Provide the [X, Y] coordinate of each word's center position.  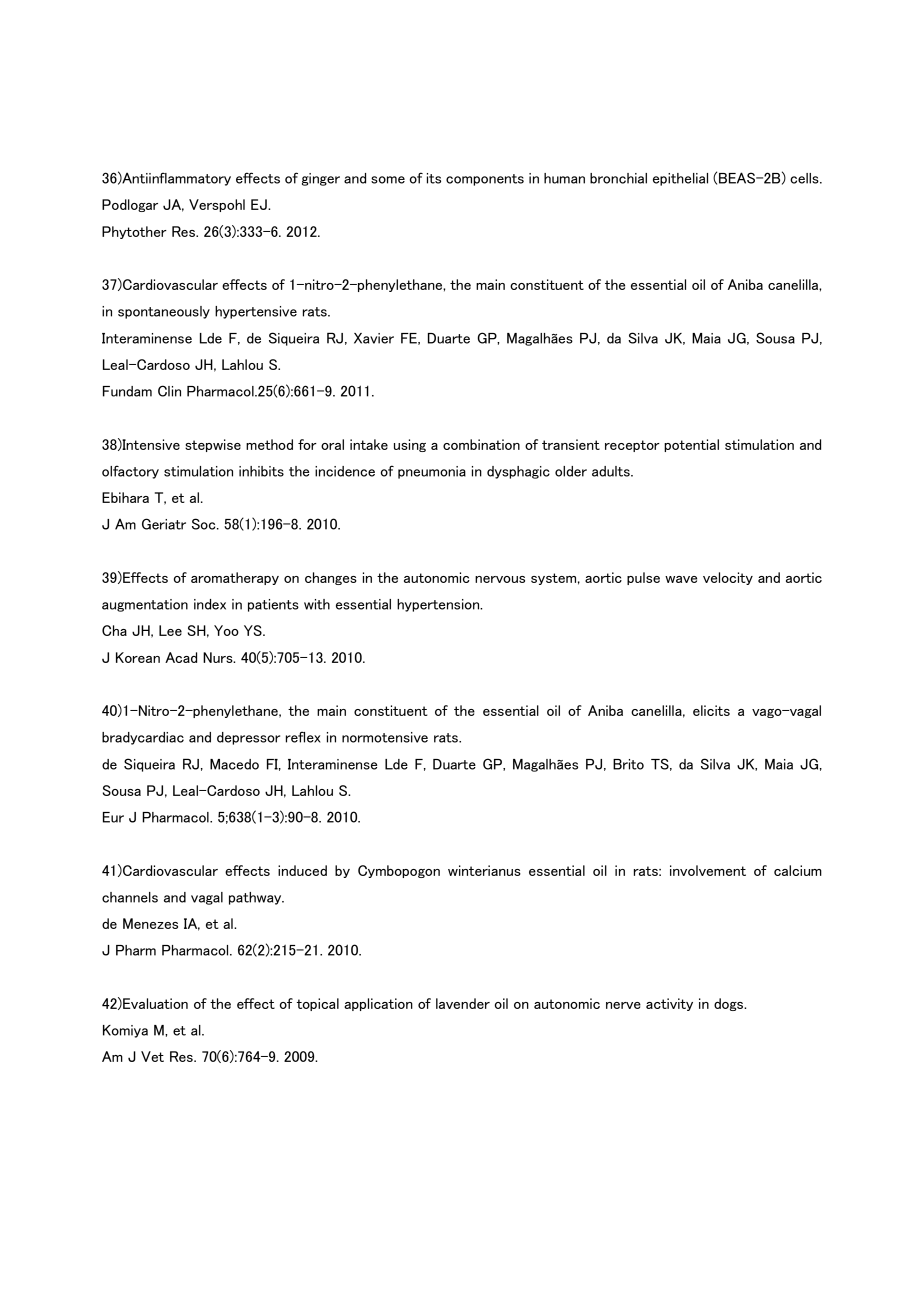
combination [481, 444]
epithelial [680, 179]
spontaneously [164, 312]
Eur [113, 817]
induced [302, 870]
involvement [708, 870]
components [485, 180]
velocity [728, 578]
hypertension [439, 605]
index [210, 604]
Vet [152, 1056]
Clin [169, 391]
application [378, 1004]
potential [691, 445]
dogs [730, 1004]
